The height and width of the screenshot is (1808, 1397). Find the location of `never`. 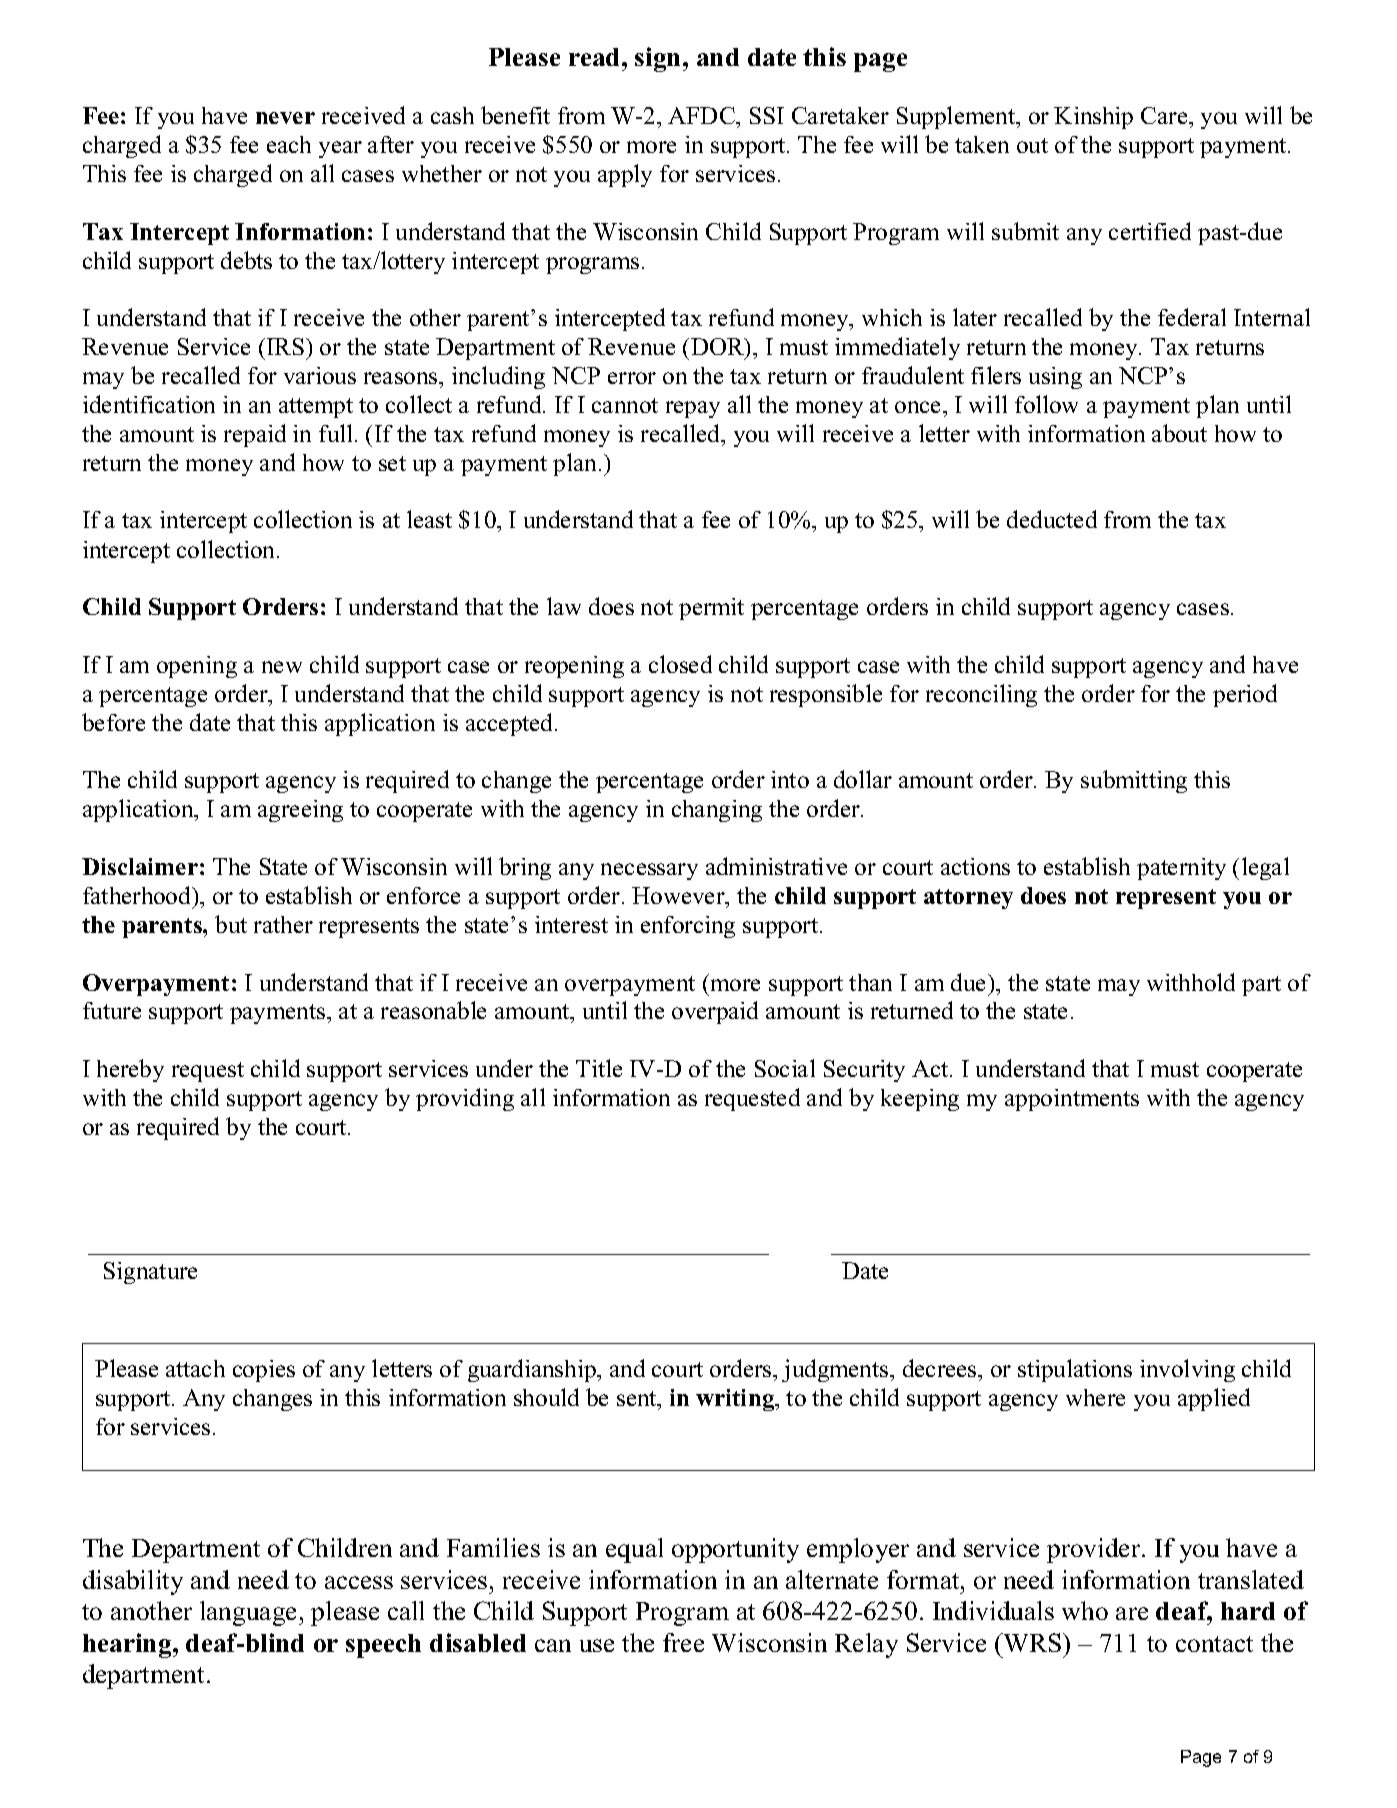

never is located at coordinates (285, 118).
